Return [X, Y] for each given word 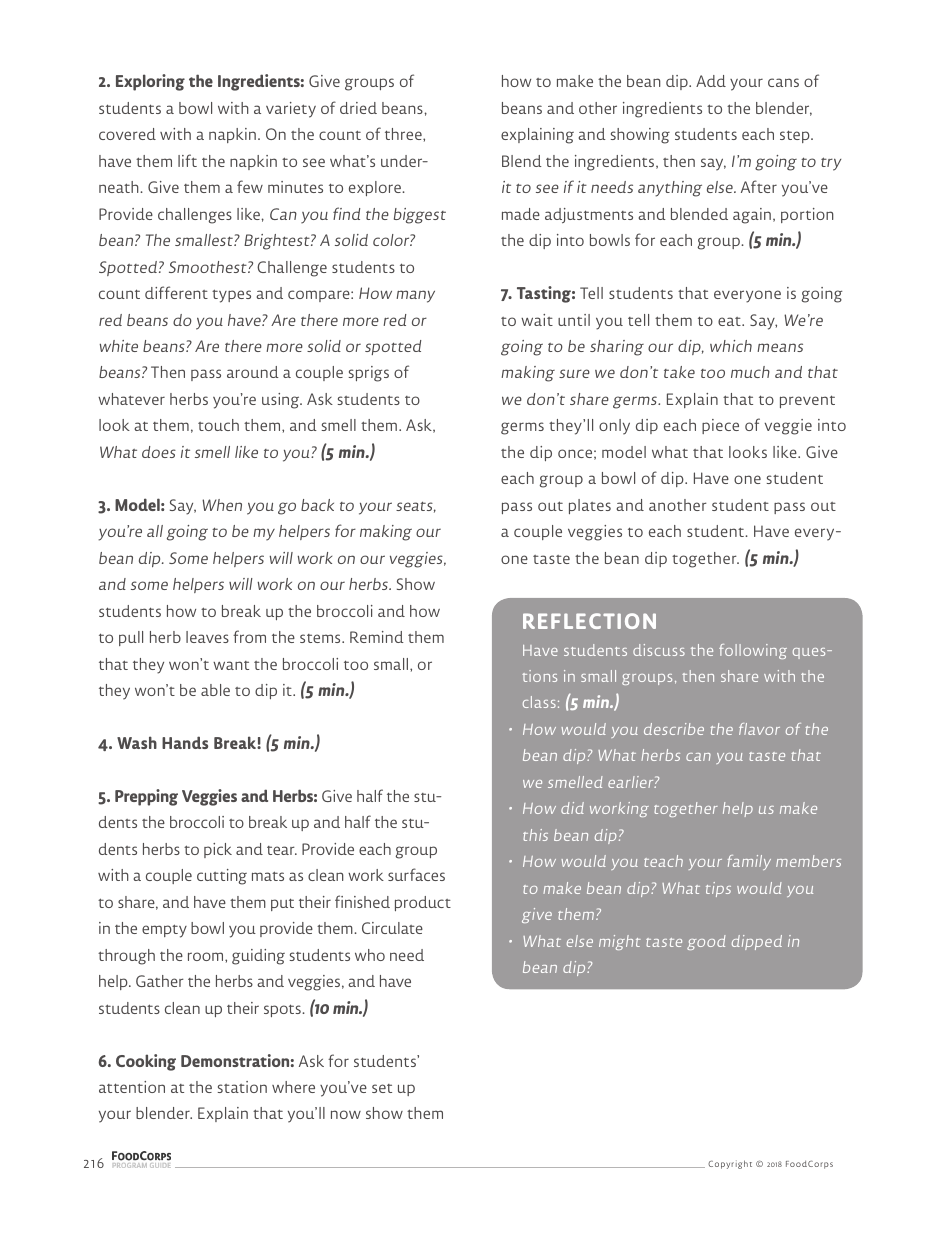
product [423, 903]
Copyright [730, 1164]
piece [720, 426]
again [752, 216]
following [753, 651]
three [404, 134]
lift [187, 160]
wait [537, 320]
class [539, 702]
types [231, 296]
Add [711, 81]
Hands [185, 742]
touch [218, 425]
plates [590, 506]
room [207, 956]
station [242, 1087]
